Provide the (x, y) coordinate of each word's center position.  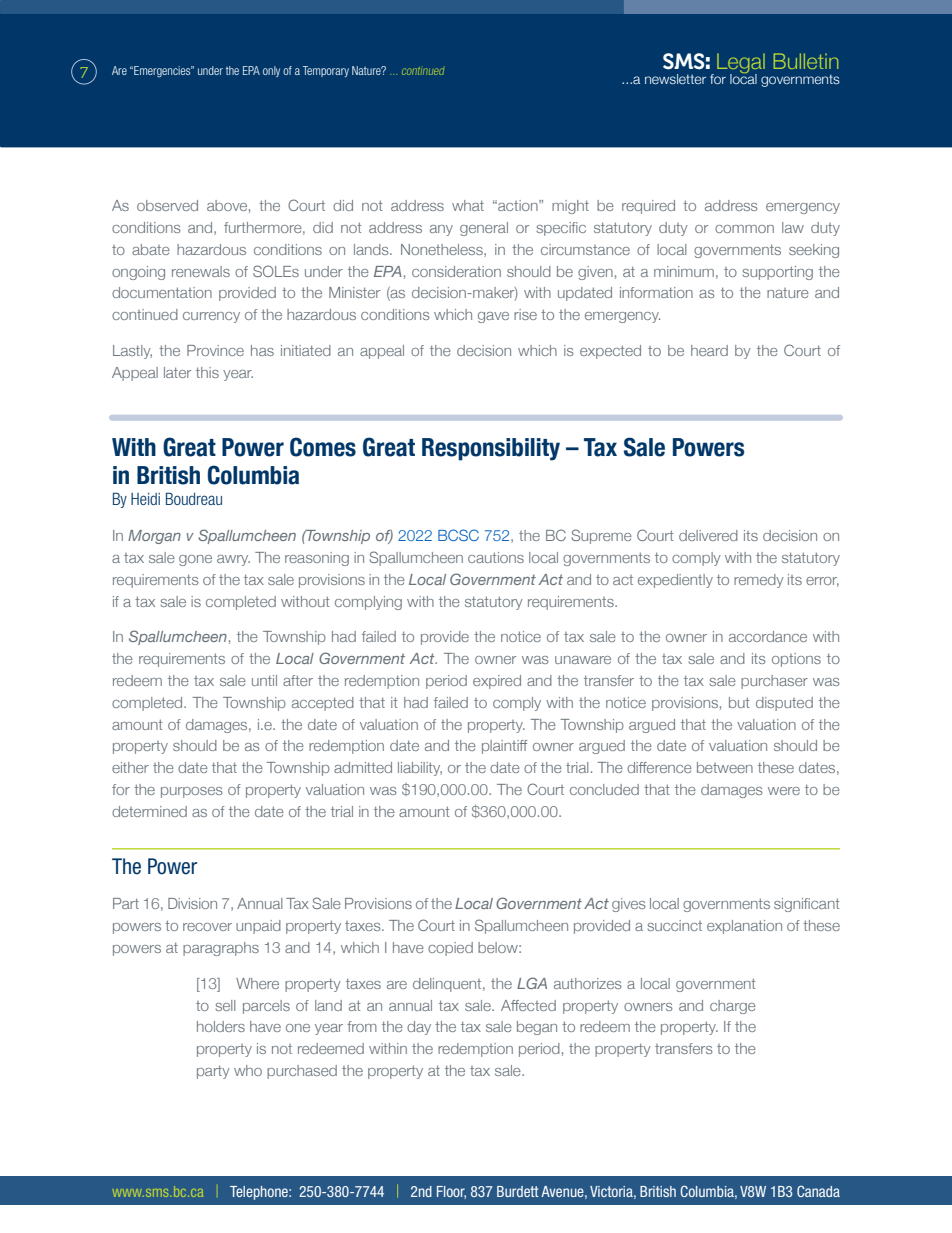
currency (211, 317)
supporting (777, 273)
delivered (708, 535)
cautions (496, 557)
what (468, 205)
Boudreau (194, 498)
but (739, 702)
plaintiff (504, 747)
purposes (192, 792)
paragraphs (221, 949)
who (248, 1070)
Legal (741, 64)
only (271, 71)
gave (493, 317)
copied (450, 949)
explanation (744, 927)
